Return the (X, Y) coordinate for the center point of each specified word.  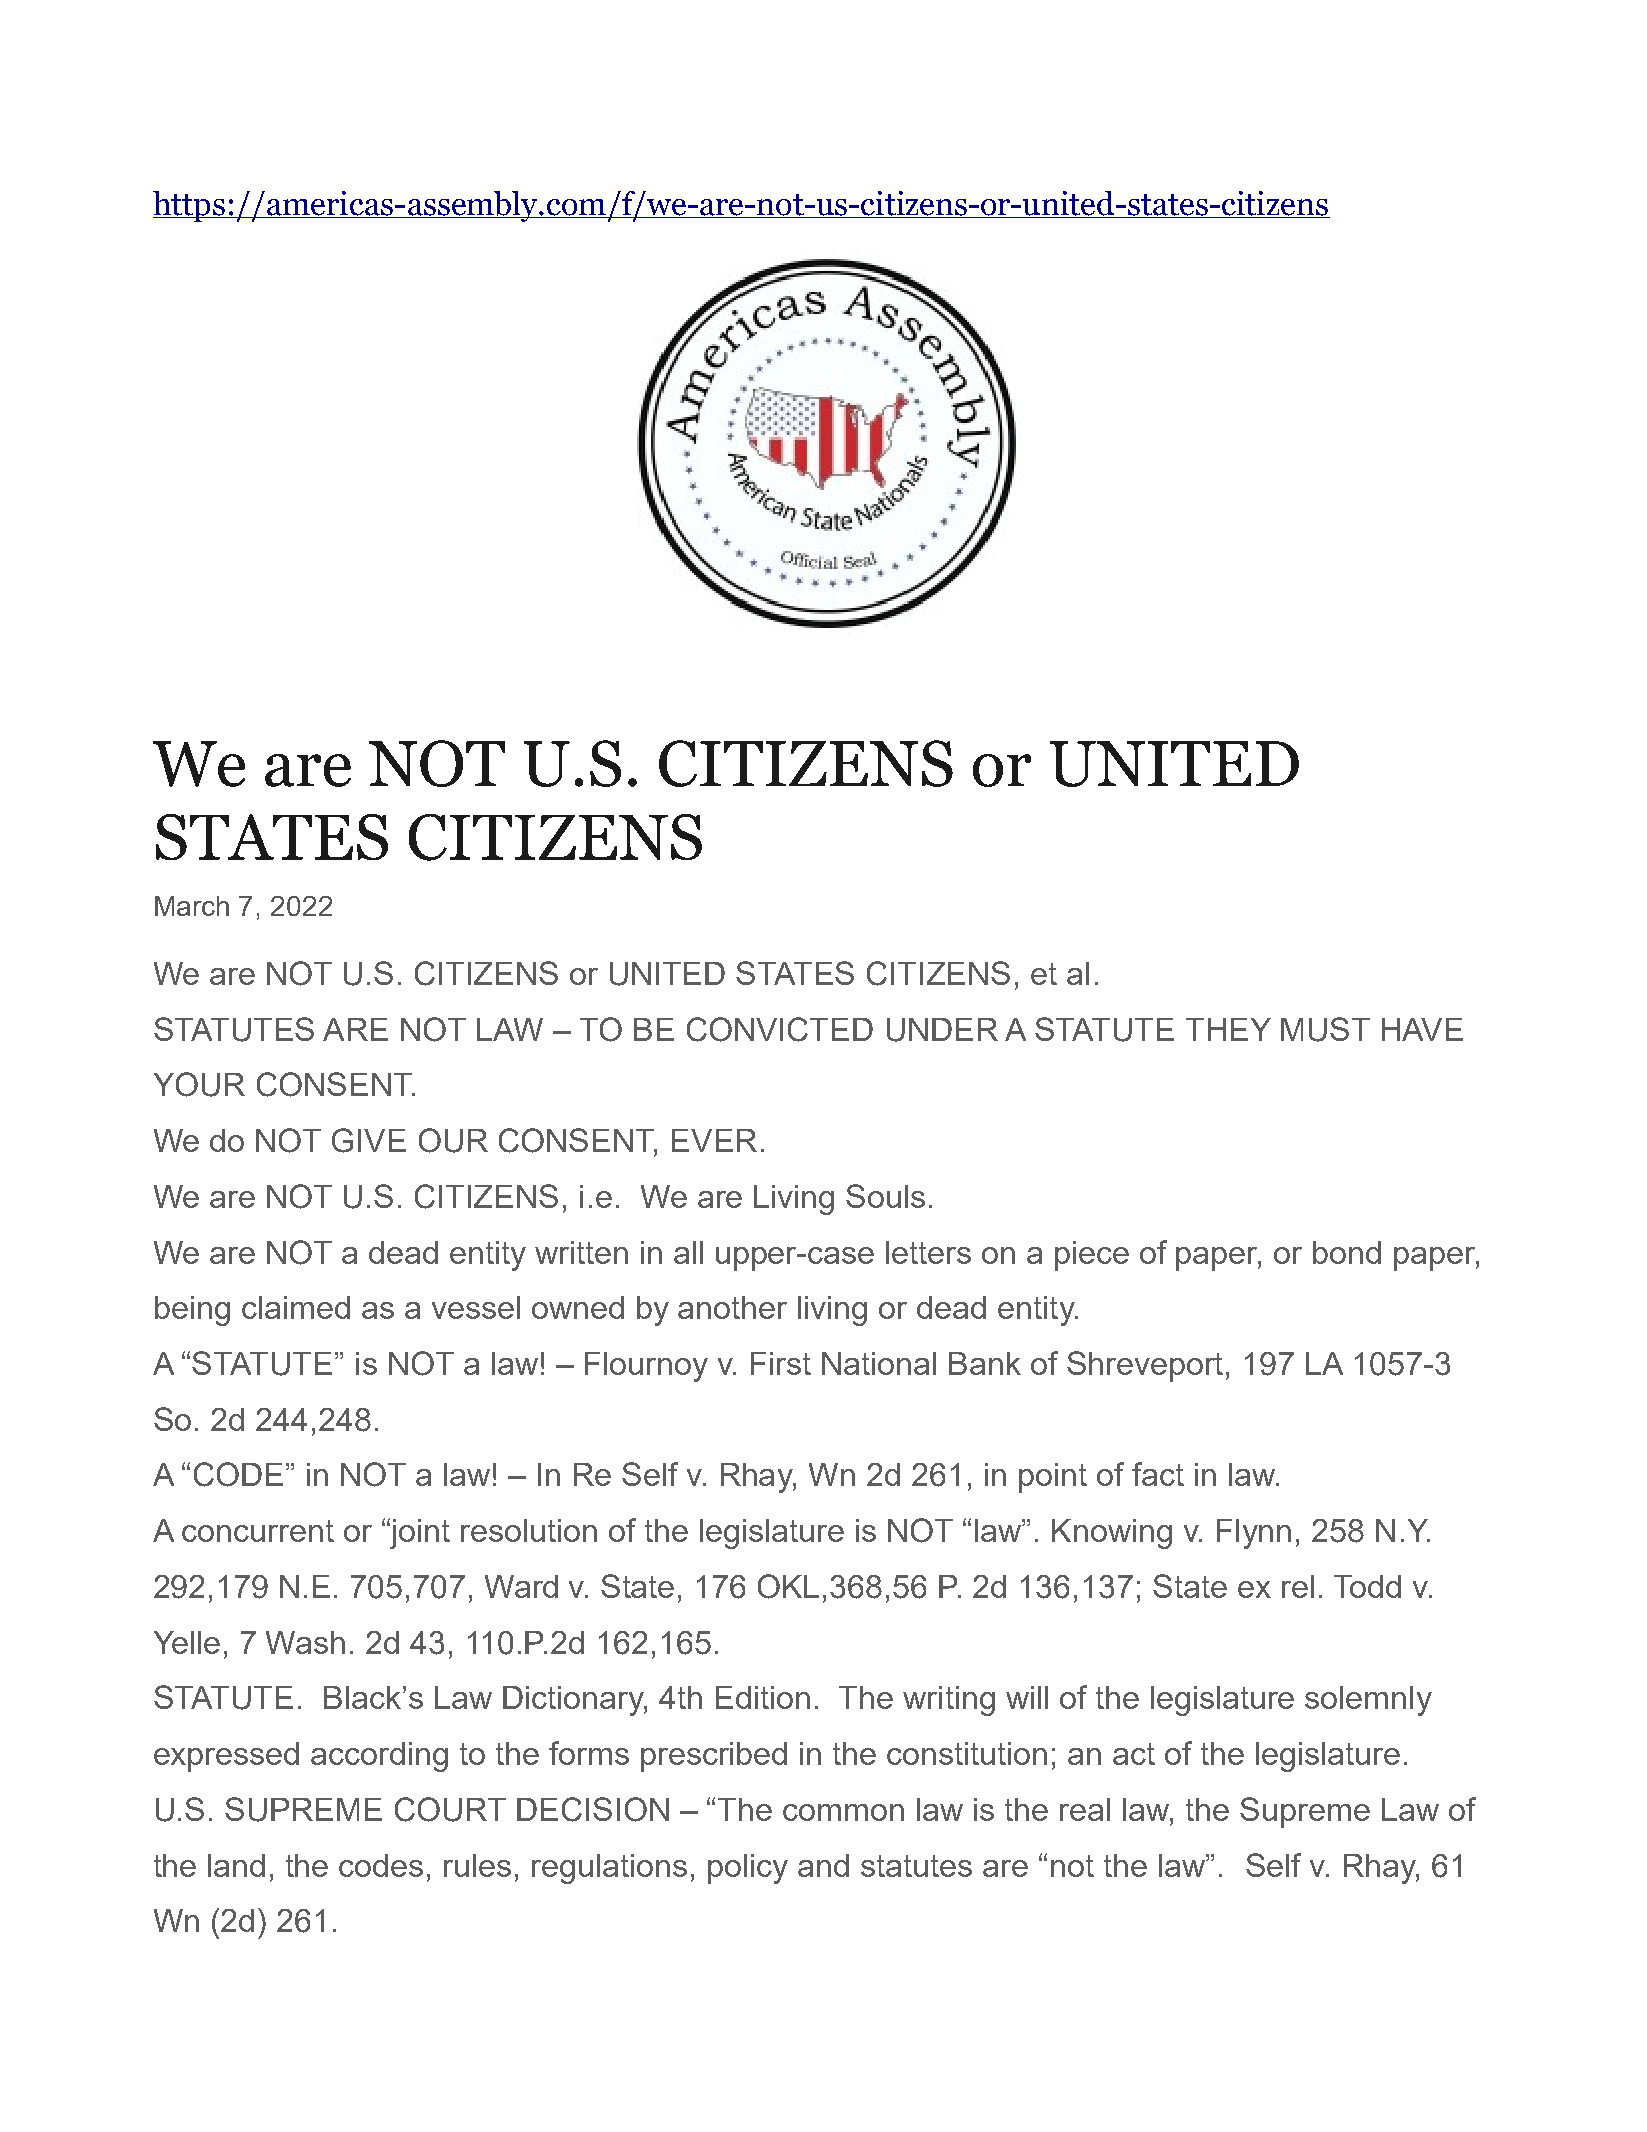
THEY (1228, 1029)
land (236, 1865)
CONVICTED (780, 1029)
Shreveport (1147, 1366)
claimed (296, 1307)
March (192, 906)
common (843, 1812)
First (781, 1363)
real (1085, 1809)
